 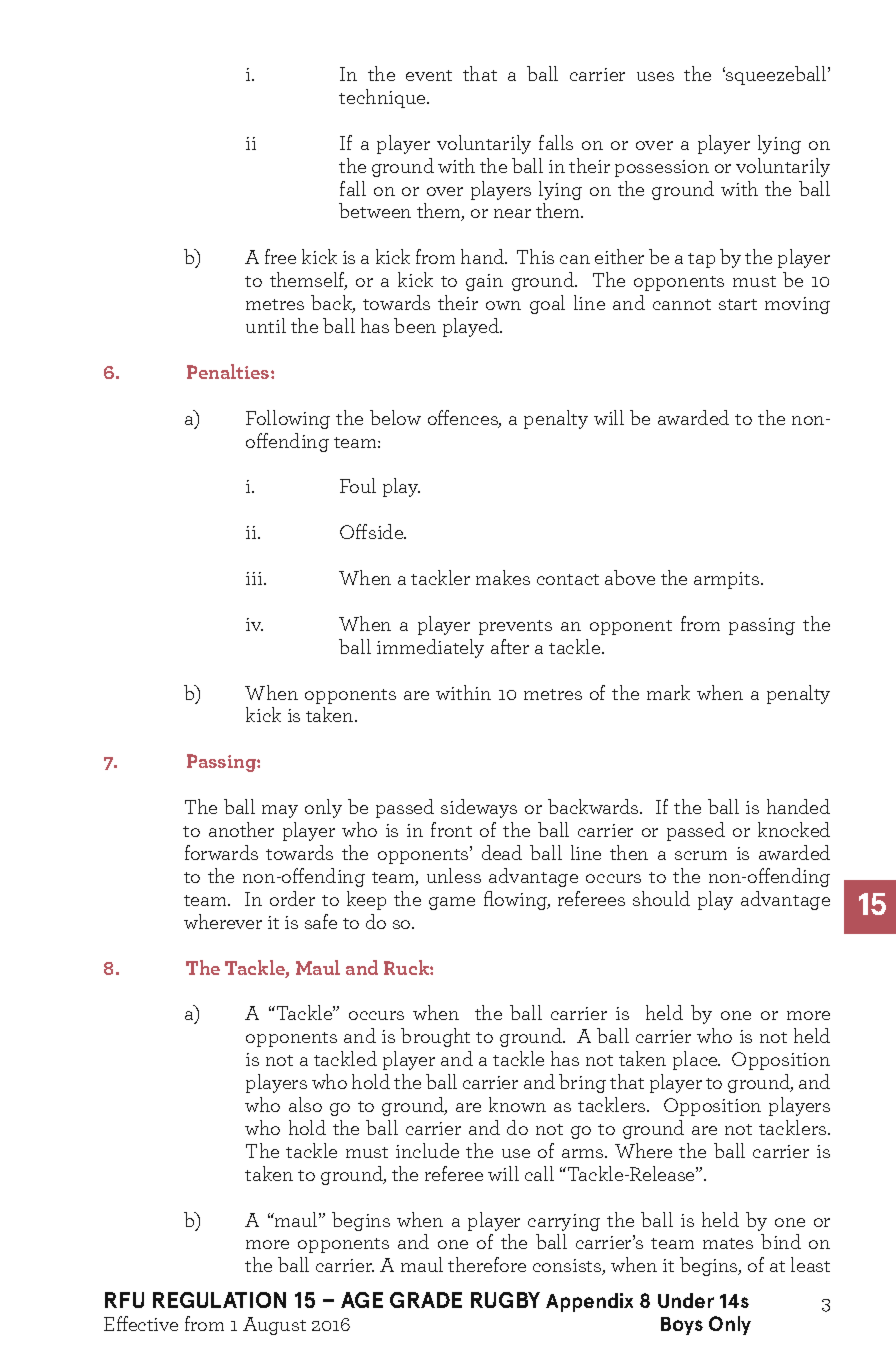 What do you see at coordinates (655, 76) in the screenshot?
I see `uses` at bounding box center [655, 76].
